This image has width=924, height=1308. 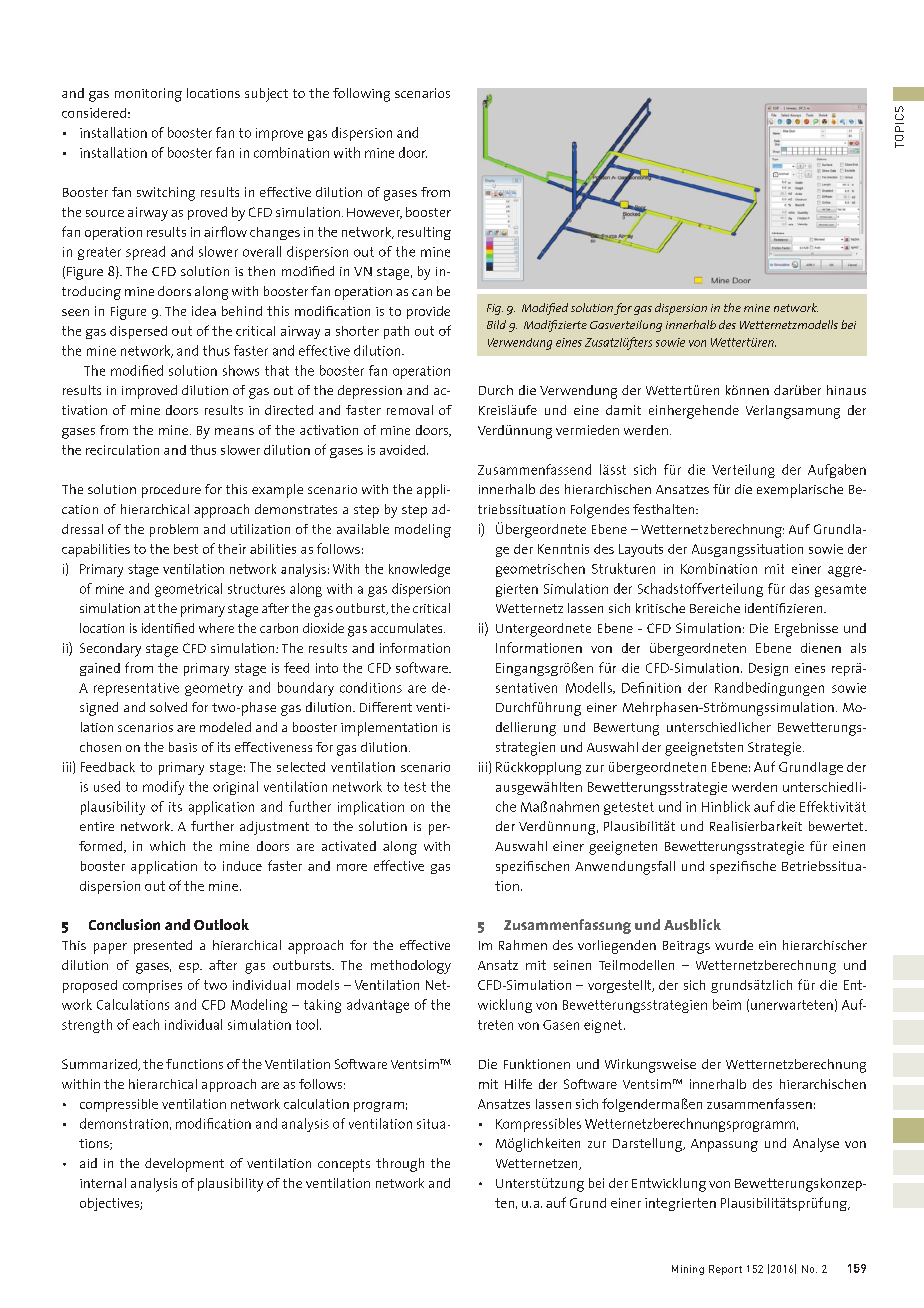 What do you see at coordinates (386, 707) in the image?
I see `Different` at bounding box center [386, 707].
